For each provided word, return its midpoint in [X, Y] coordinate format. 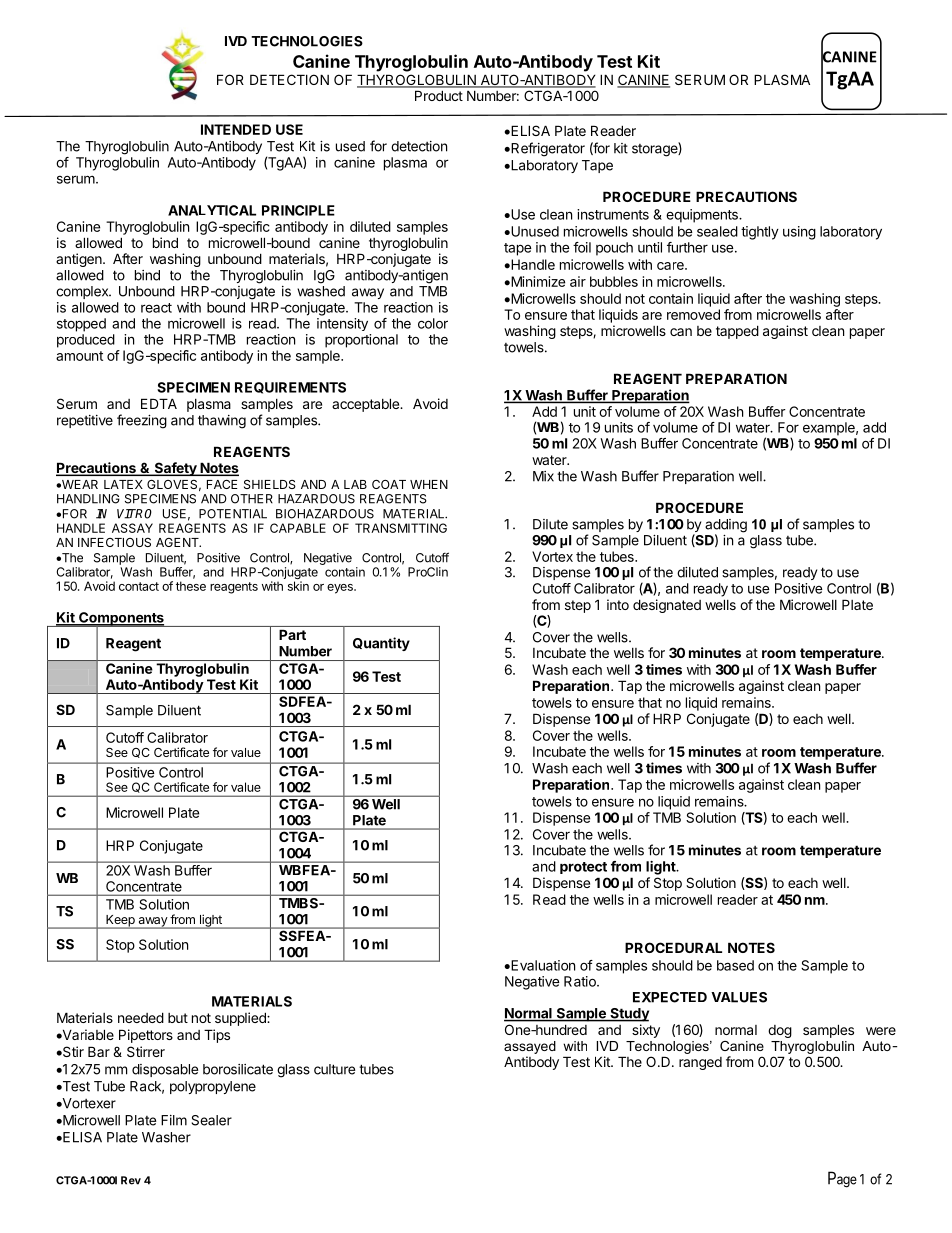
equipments [703, 216]
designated [667, 606]
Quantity [381, 644]
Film [174, 1120]
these [191, 586]
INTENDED [236, 129]
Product [439, 95]
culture [334, 1069]
